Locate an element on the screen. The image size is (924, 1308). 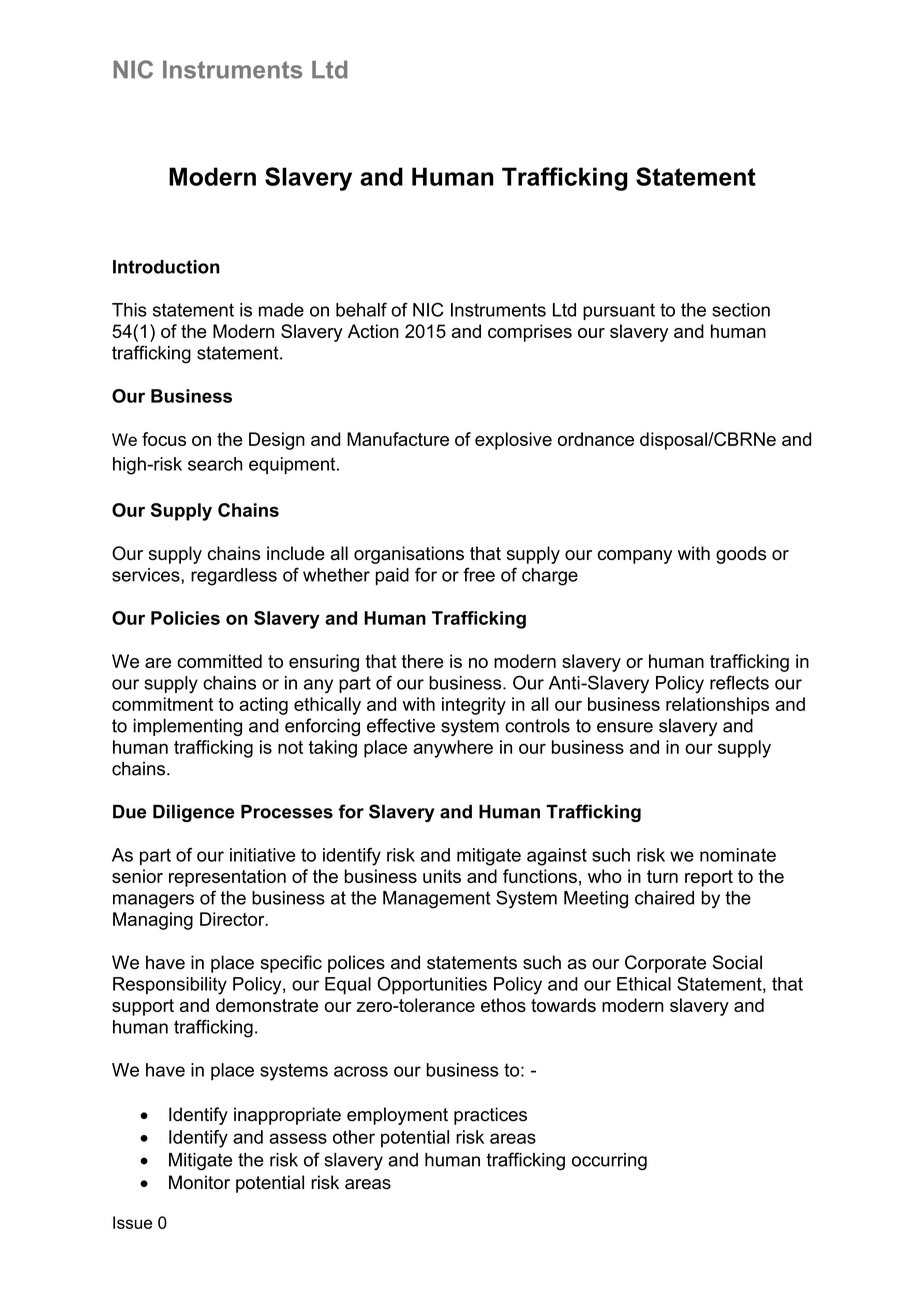
chaired is located at coordinates (664, 898).
